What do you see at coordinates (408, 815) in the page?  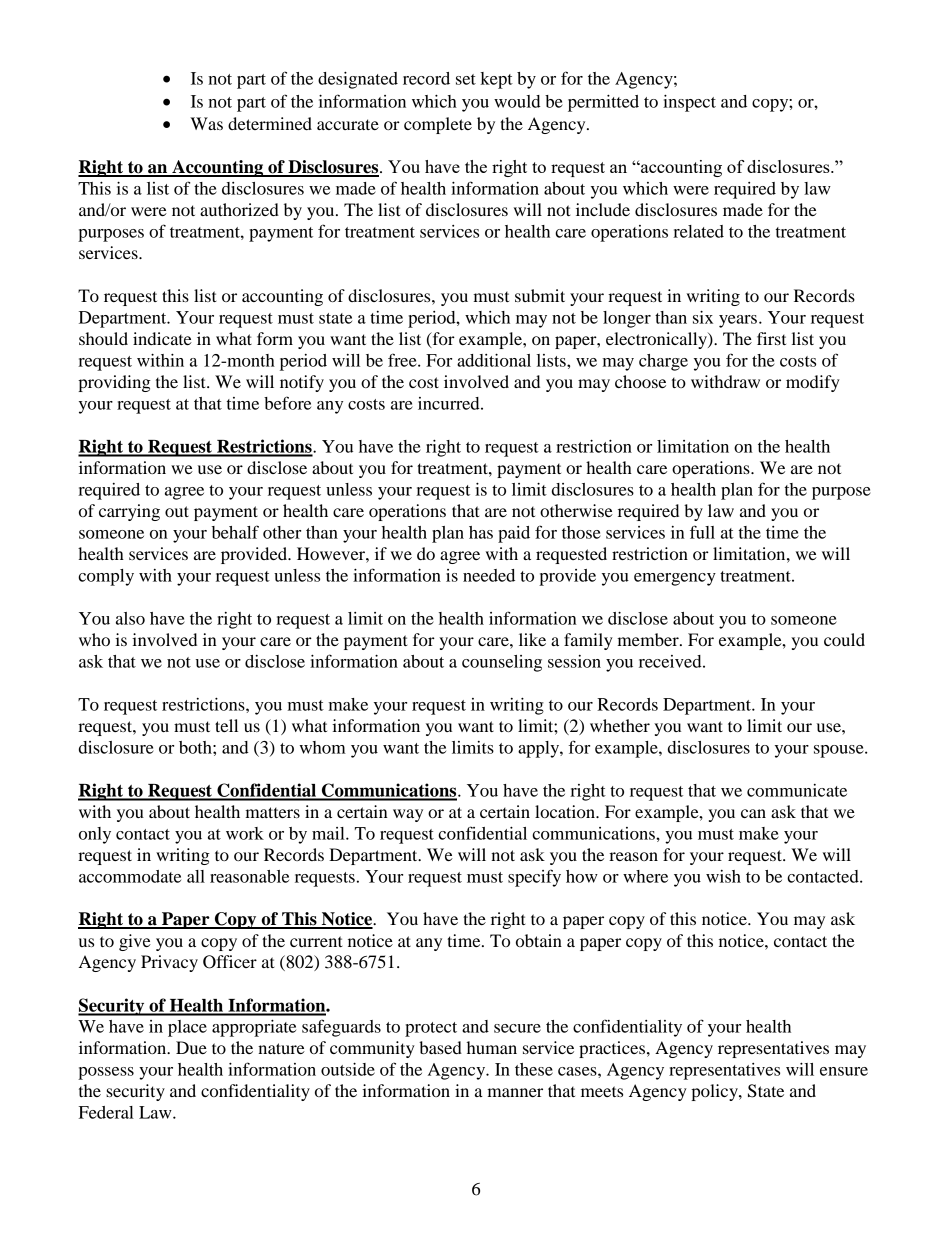 I see `way` at bounding box center [408, 815].
